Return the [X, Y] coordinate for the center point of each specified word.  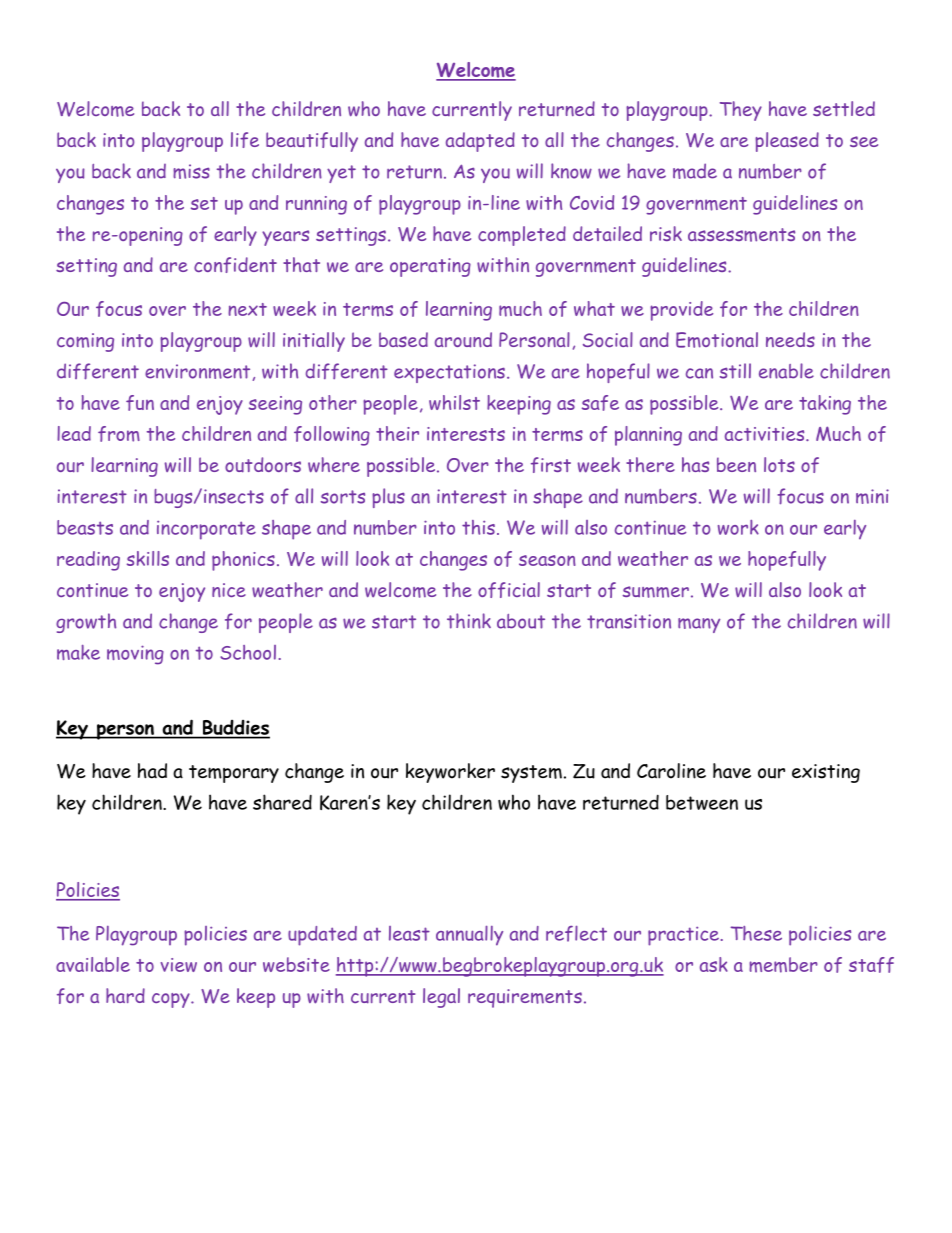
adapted [480, 142]
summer [656, 592]
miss [191, 171]
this [478, 527]
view [179, 965]
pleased [787, 142]
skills [148, 558]
